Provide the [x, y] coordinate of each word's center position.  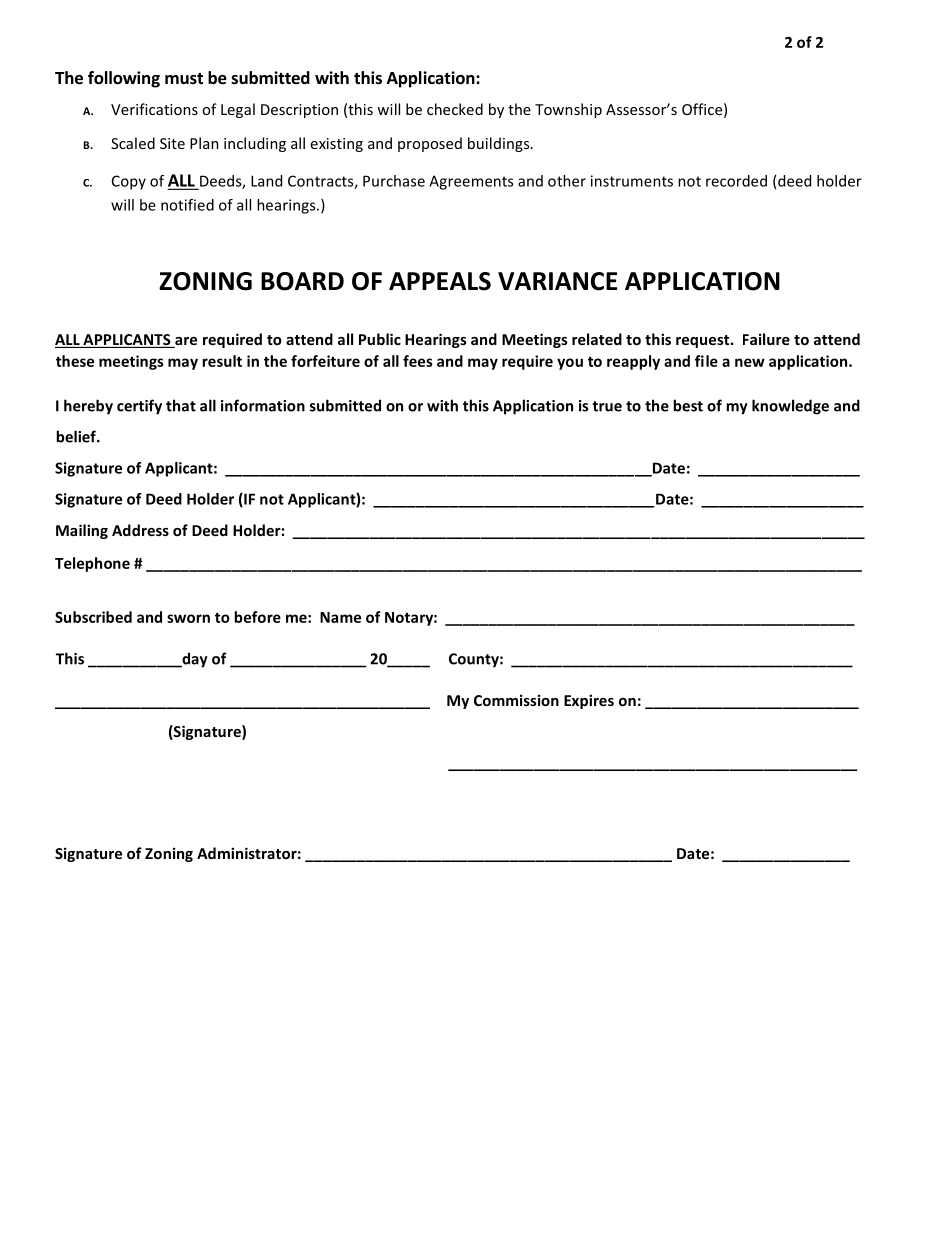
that [181, 405]
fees [418, 361]
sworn [188, 618]
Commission [516, 700]
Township [568, 110]
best [688, 405]
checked [455, 109]
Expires [589, 701]
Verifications [154, 109]
